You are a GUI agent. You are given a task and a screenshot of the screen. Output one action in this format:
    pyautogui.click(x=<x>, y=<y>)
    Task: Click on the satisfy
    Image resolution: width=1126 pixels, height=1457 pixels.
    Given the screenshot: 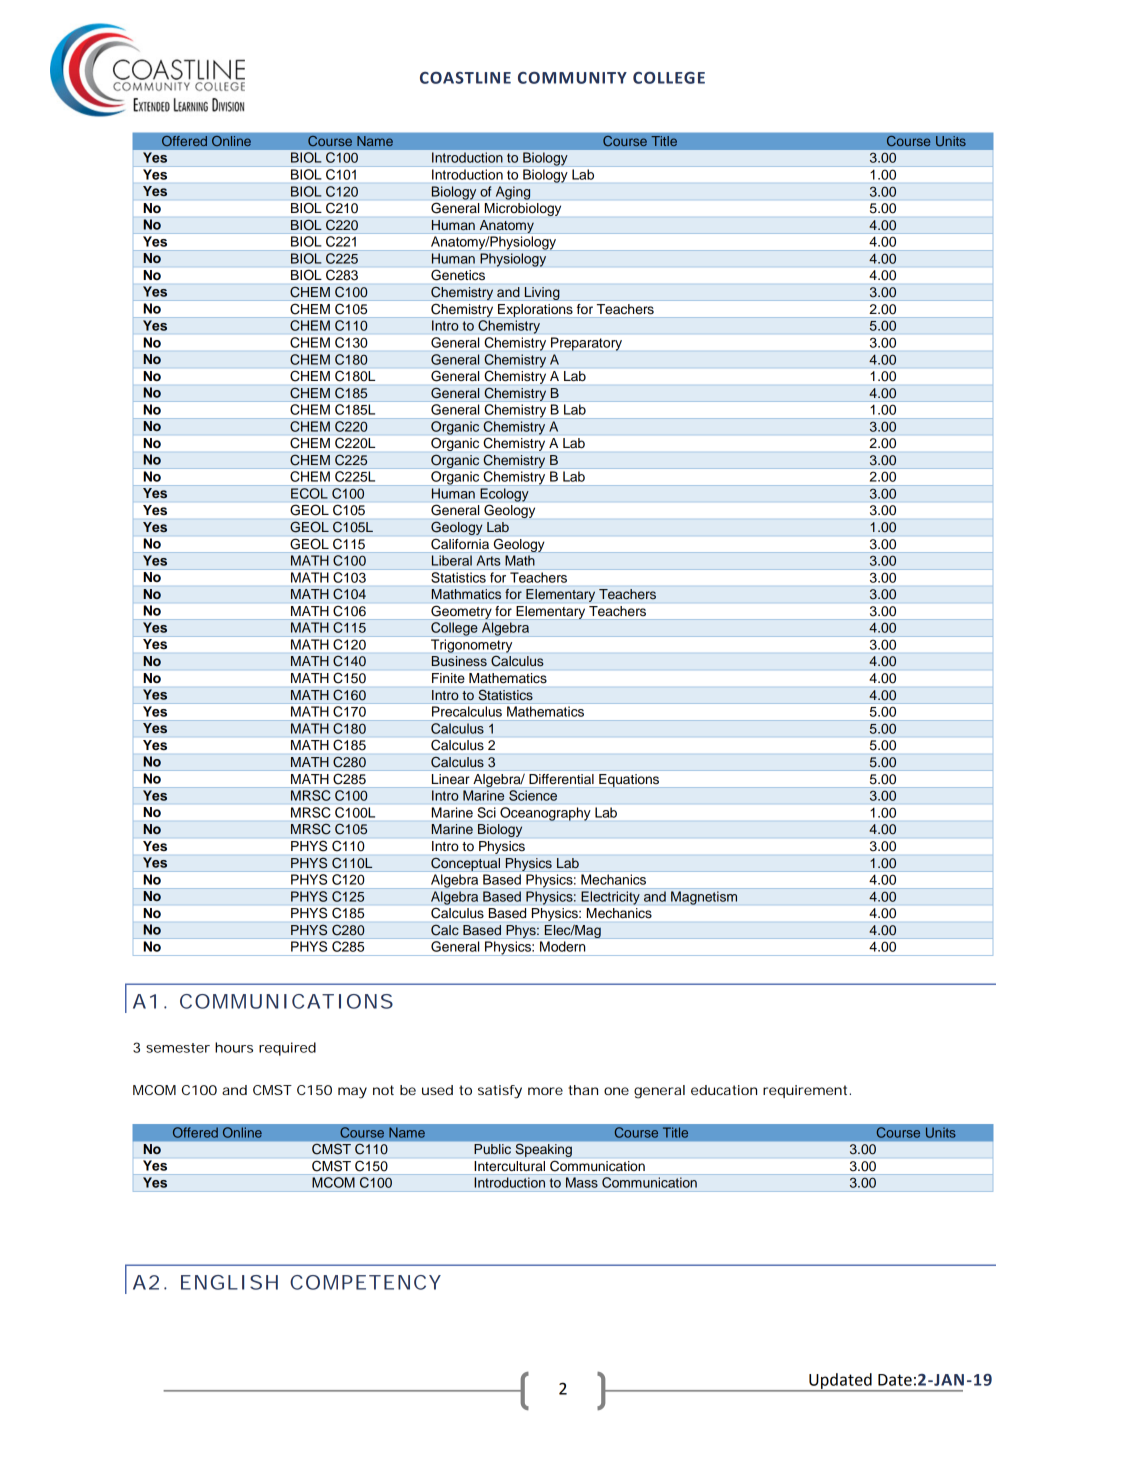 What is the action you would take?
    pyautogui.click(x=500, y=1092)
